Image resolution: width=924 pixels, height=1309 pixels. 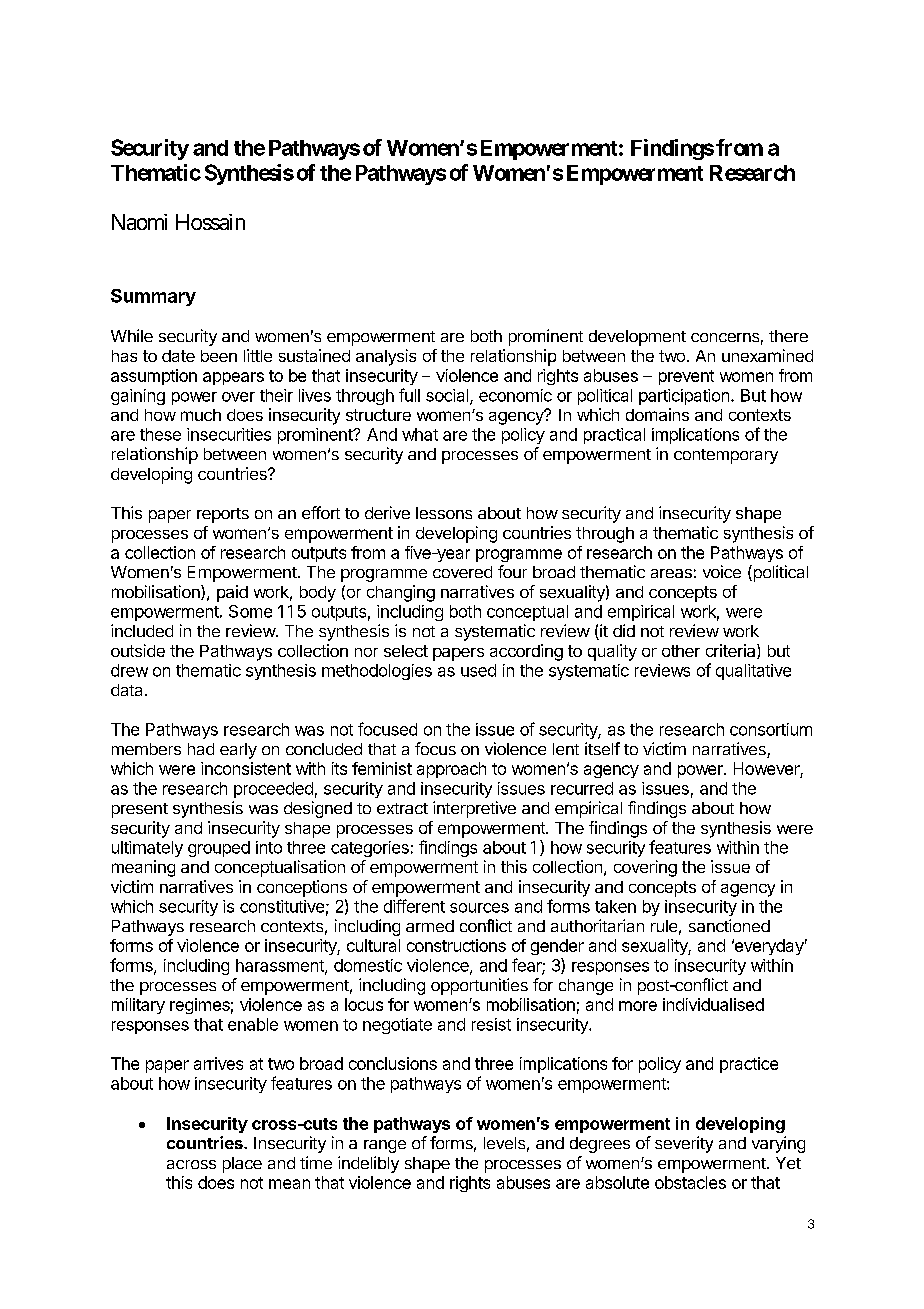 What do you see at coordinates (201, 415) in the screenshot?
I see `much` at bounding box center [201, 415].
